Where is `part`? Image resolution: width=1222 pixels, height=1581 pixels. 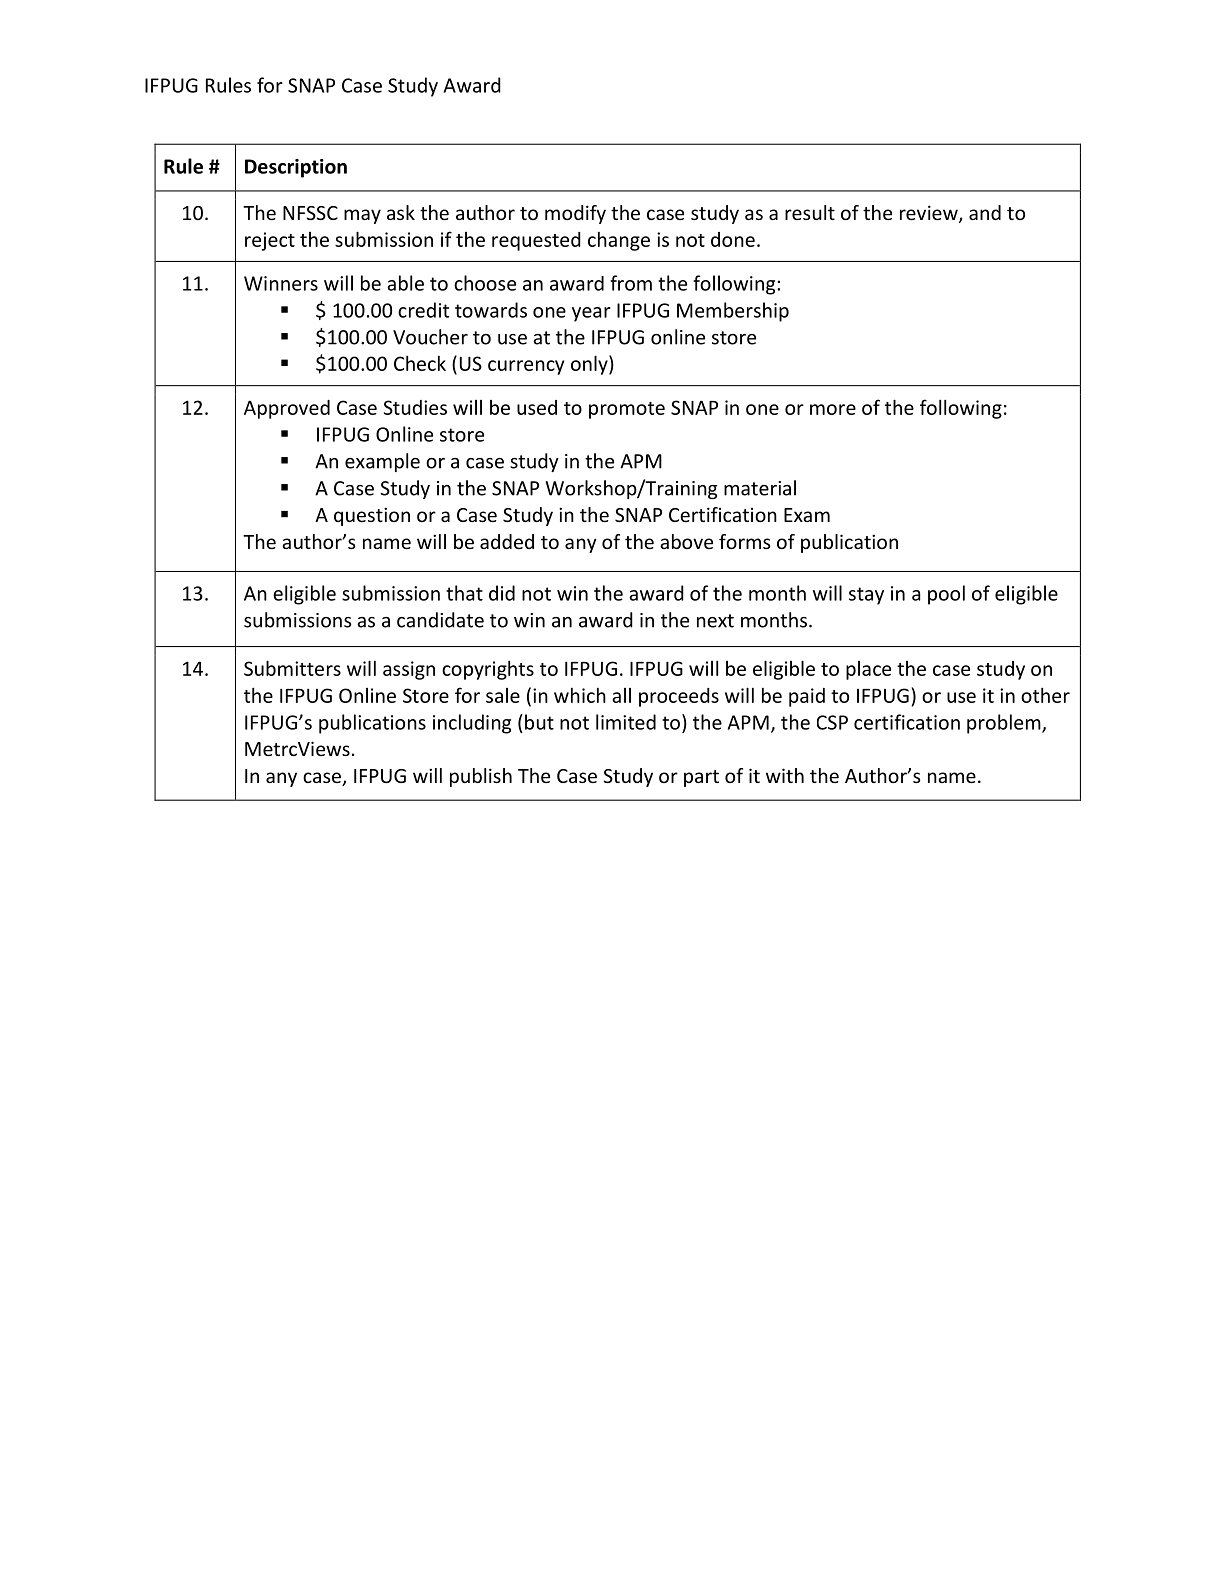 part is located at coordinates (701, 778).
